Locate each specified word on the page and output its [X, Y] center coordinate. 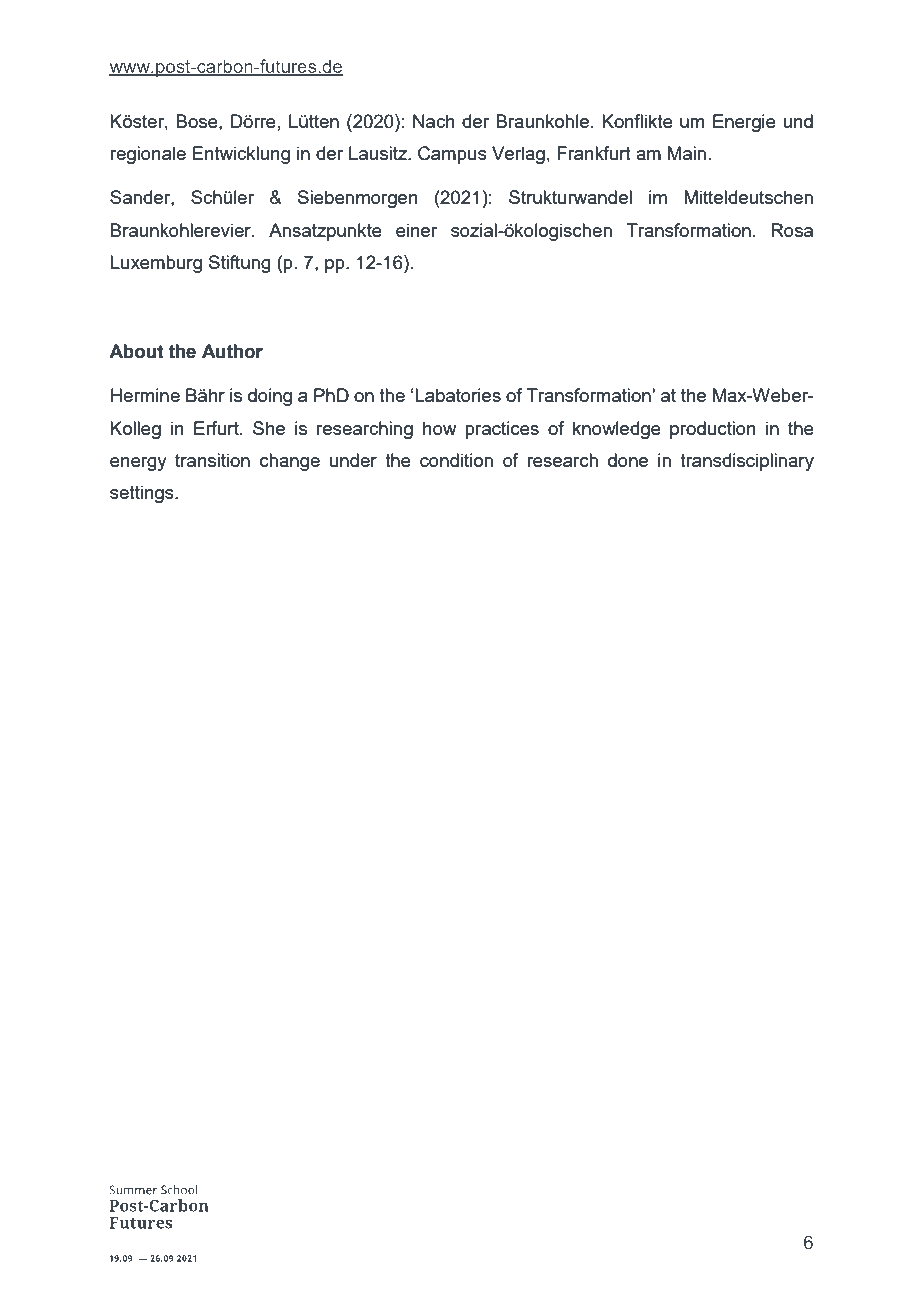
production [713, 430]
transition [212, 460]
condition [456, 460]
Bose [198, 121]
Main [687, 153]
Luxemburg [156, 264]
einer [416, 230]
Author [232, 351]
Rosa [792, 230]
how [440, 428]
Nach [434, 121]
